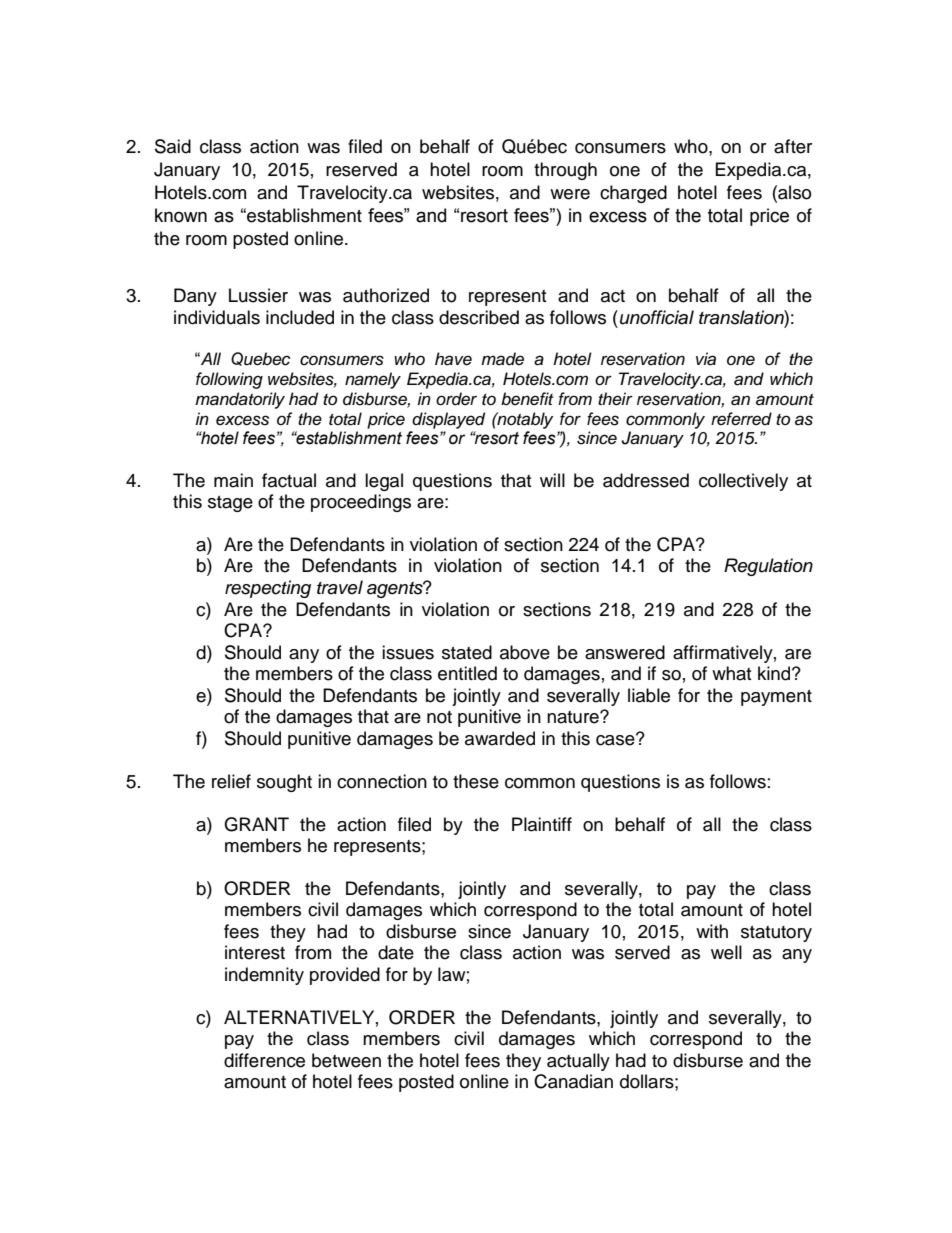  What do you see at coordinates (542, 824) in the screenshot?
I see `Plaintiff` at bounding box center [542, 824].
